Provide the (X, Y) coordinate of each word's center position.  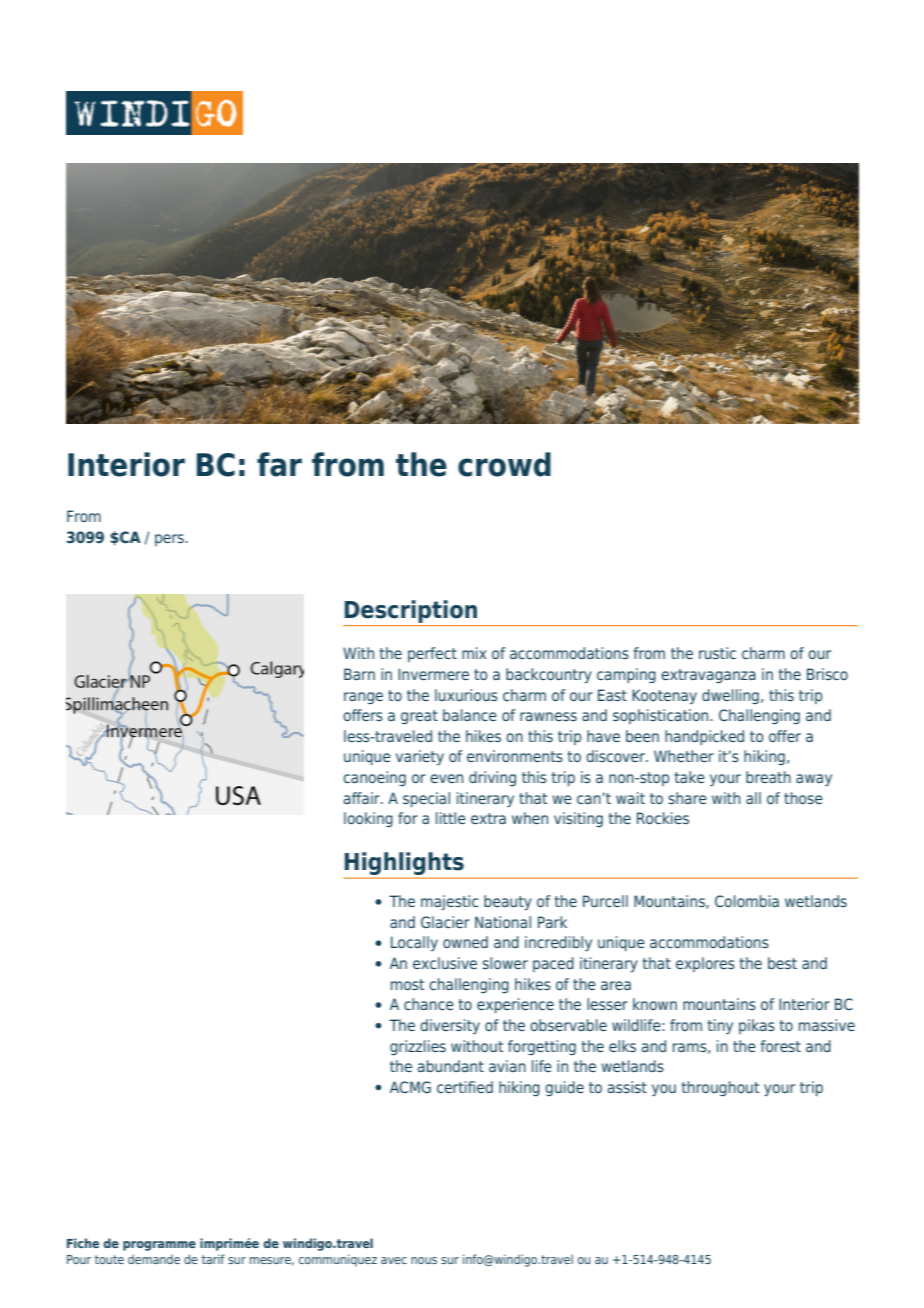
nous (424, 1260)
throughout (721, 1088)
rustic (717, 653)
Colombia (747, 901)
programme (159, 1246)
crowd (504, 464)
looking (368, 819)
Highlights (405, 865)
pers (170, 540)
